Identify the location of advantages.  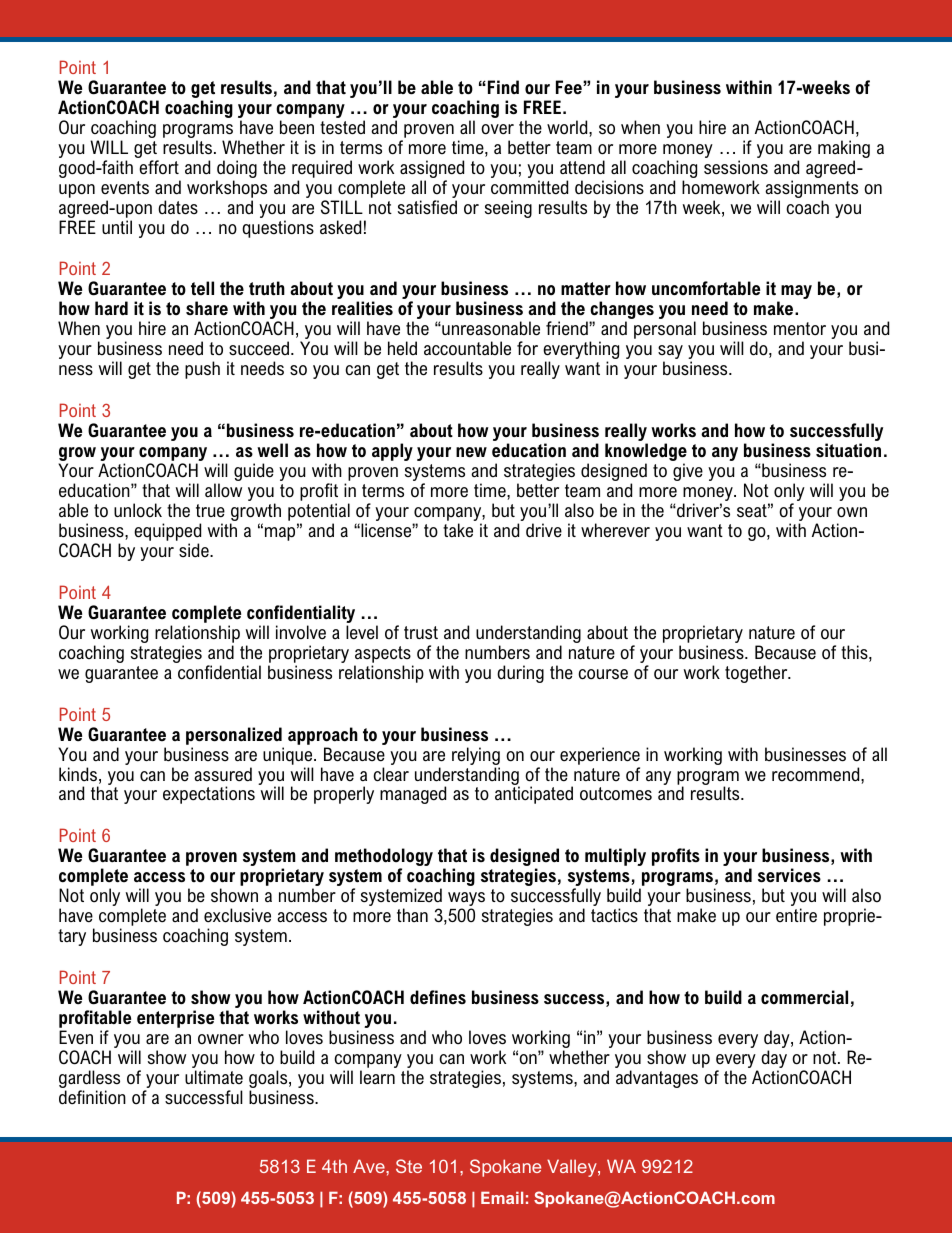
(657, 1079).
